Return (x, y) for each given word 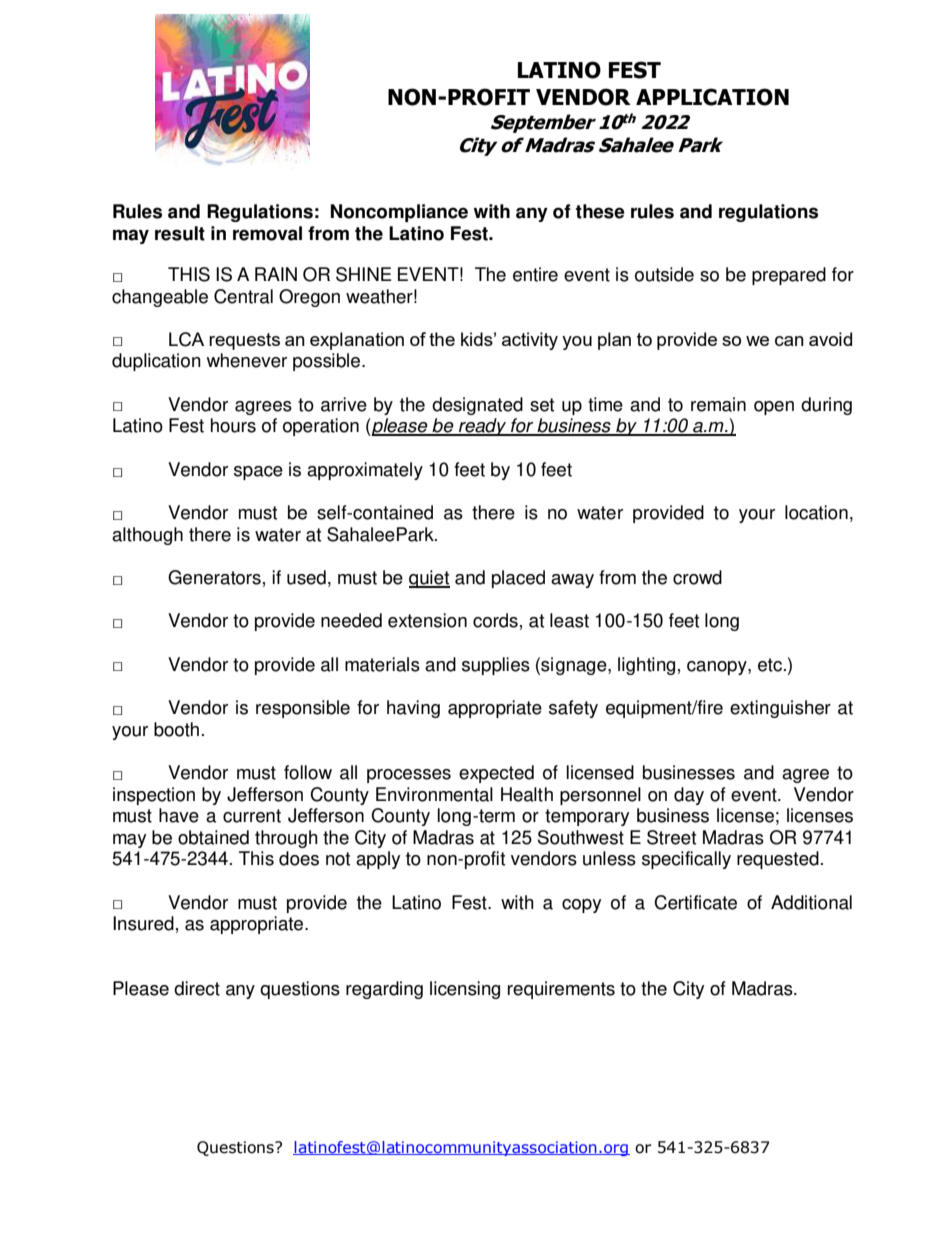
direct (197, 988)
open (774, 408)
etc (770, 665)
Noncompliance (399, 213)
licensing (465, 990)
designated (477, 406)
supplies (496, 666)
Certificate (695, 902)
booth (176, 729)
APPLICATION (712, 97)
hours (233, 425)
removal (267, 233)
